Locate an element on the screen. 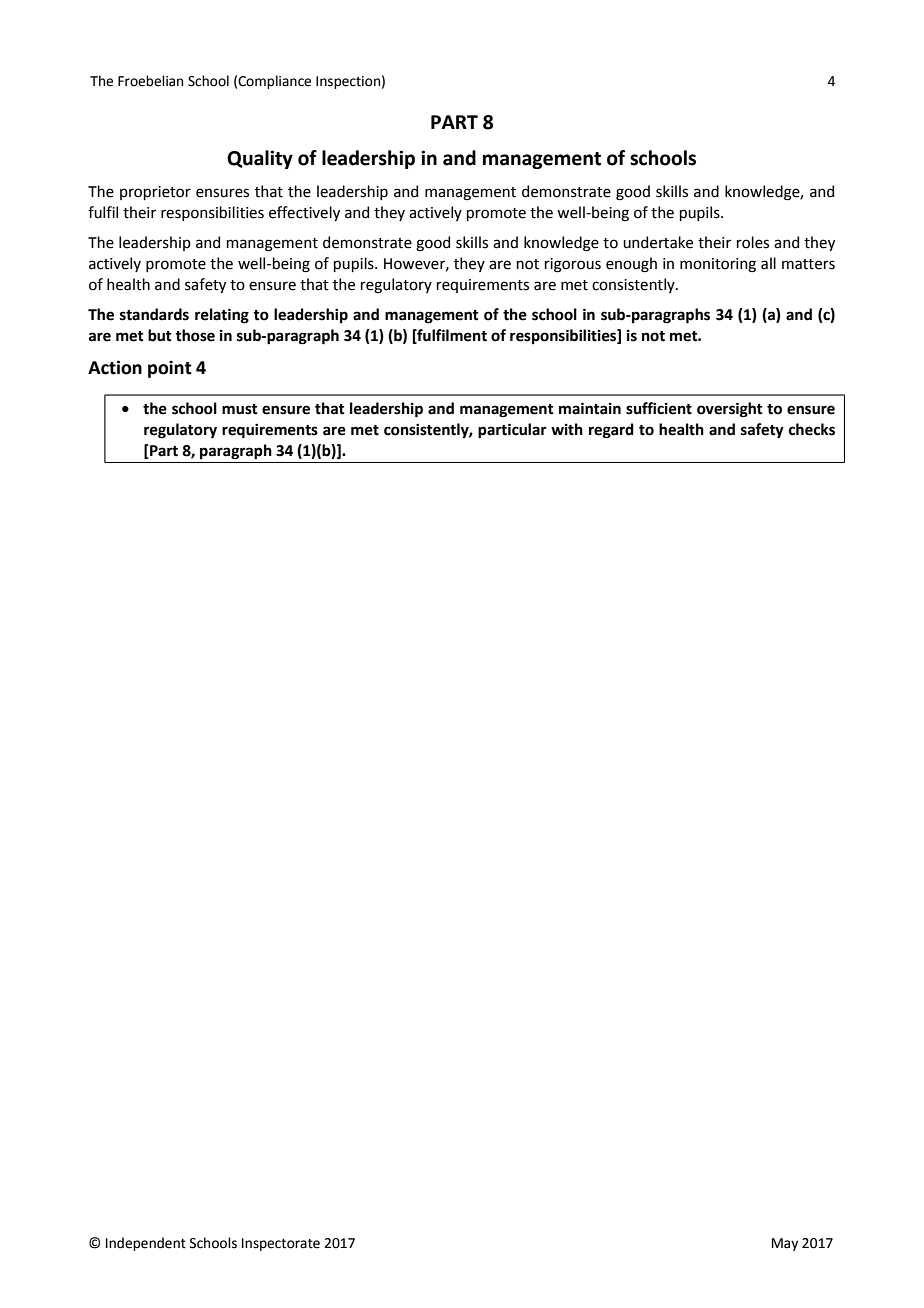  rigorous is located at coordinates (573, 265).
